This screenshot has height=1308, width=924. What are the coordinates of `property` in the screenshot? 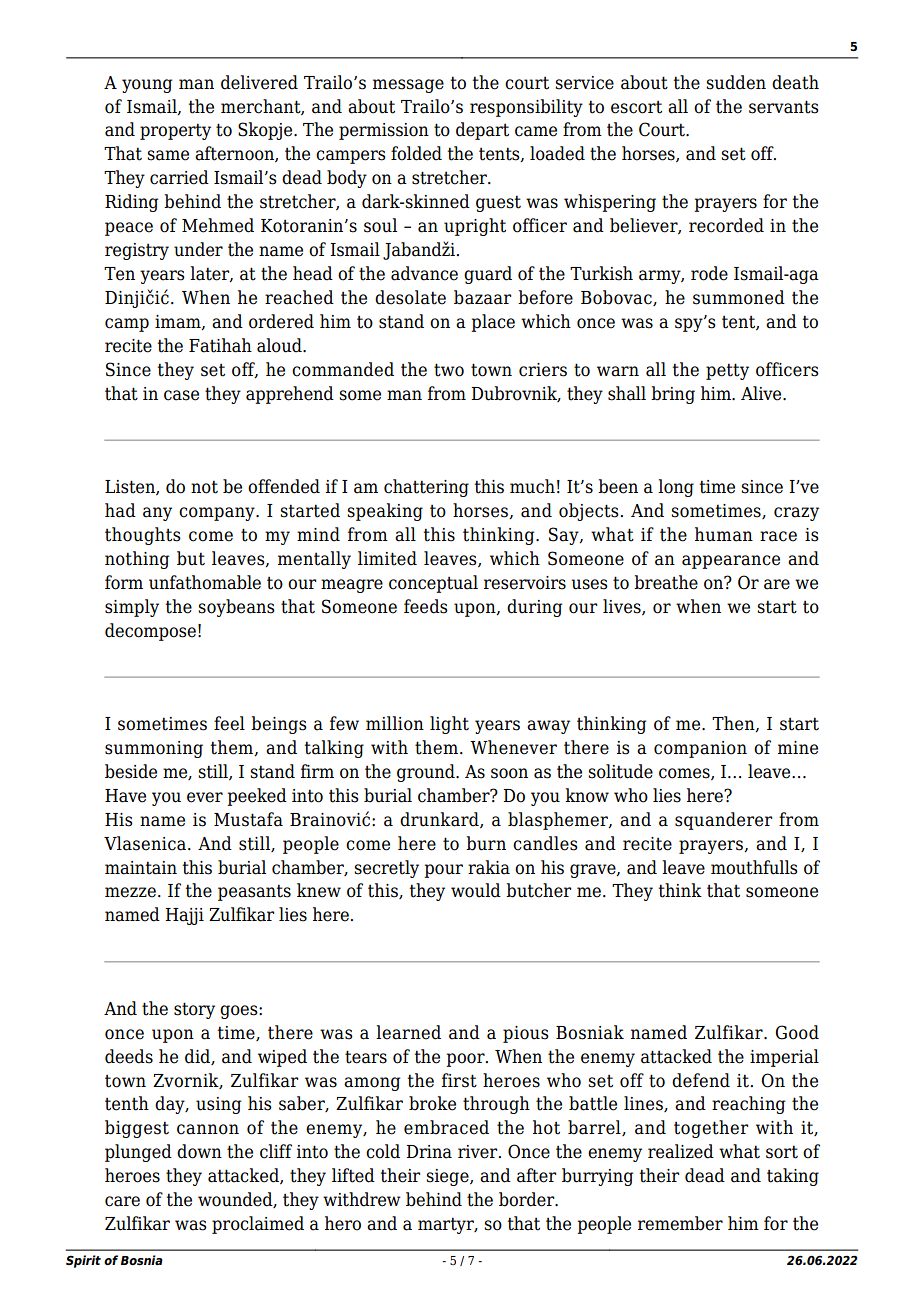 It's located at (175, 131).
